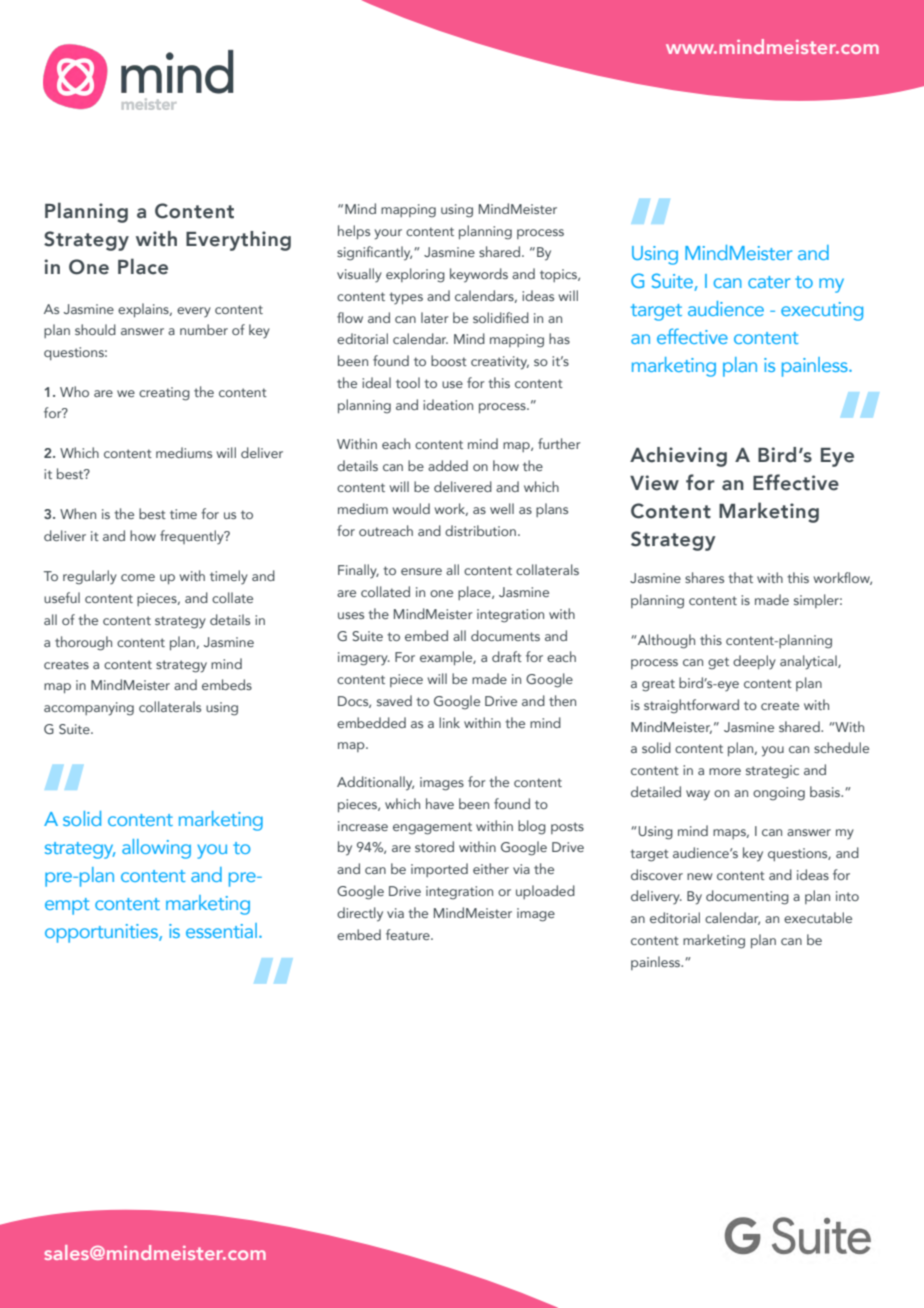 This page has height=1308, width=924. I want to click on come, so click(138, 577).
